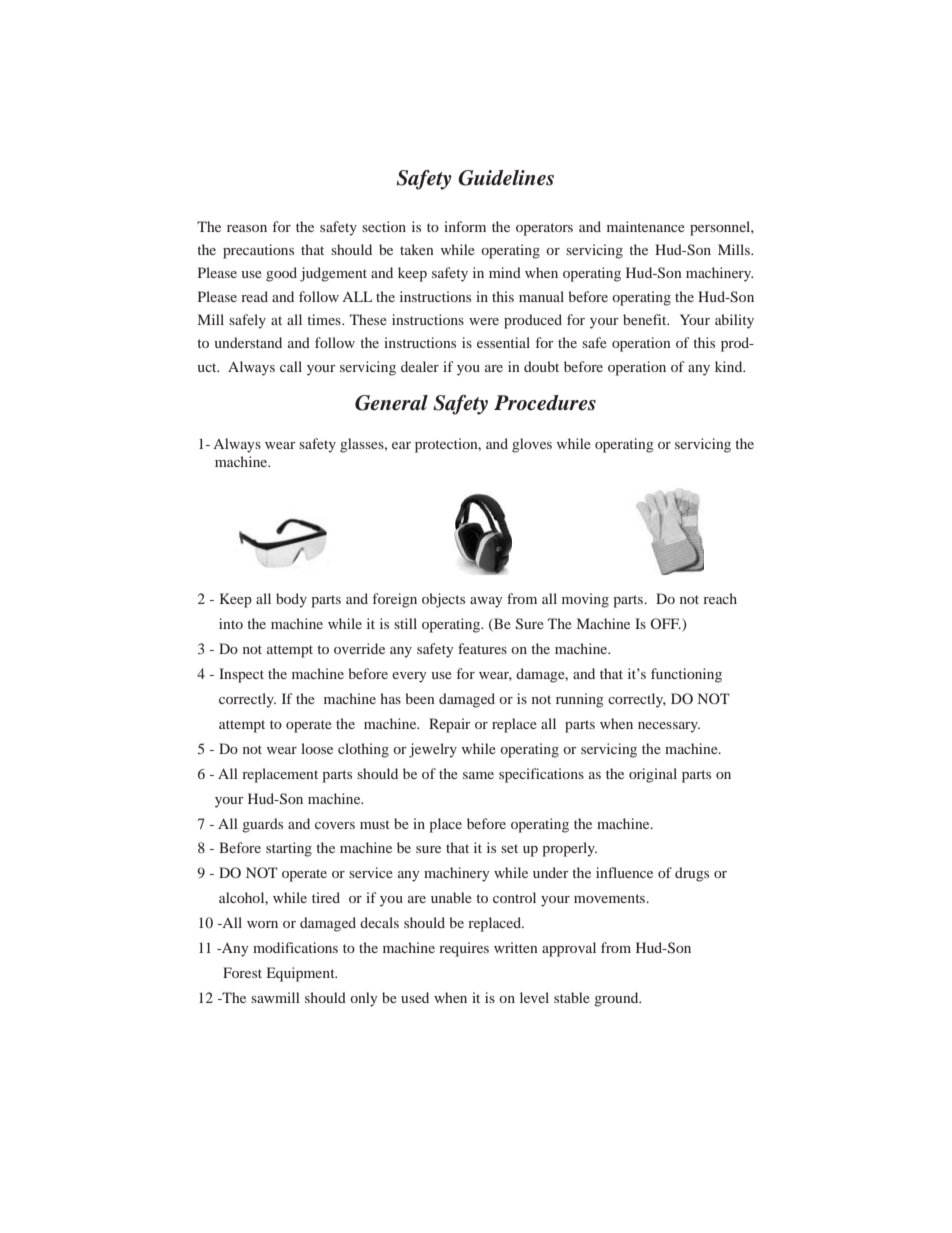  Describe the element at coordinates (646, 226) in the page. I see `maintenance` at that location.
